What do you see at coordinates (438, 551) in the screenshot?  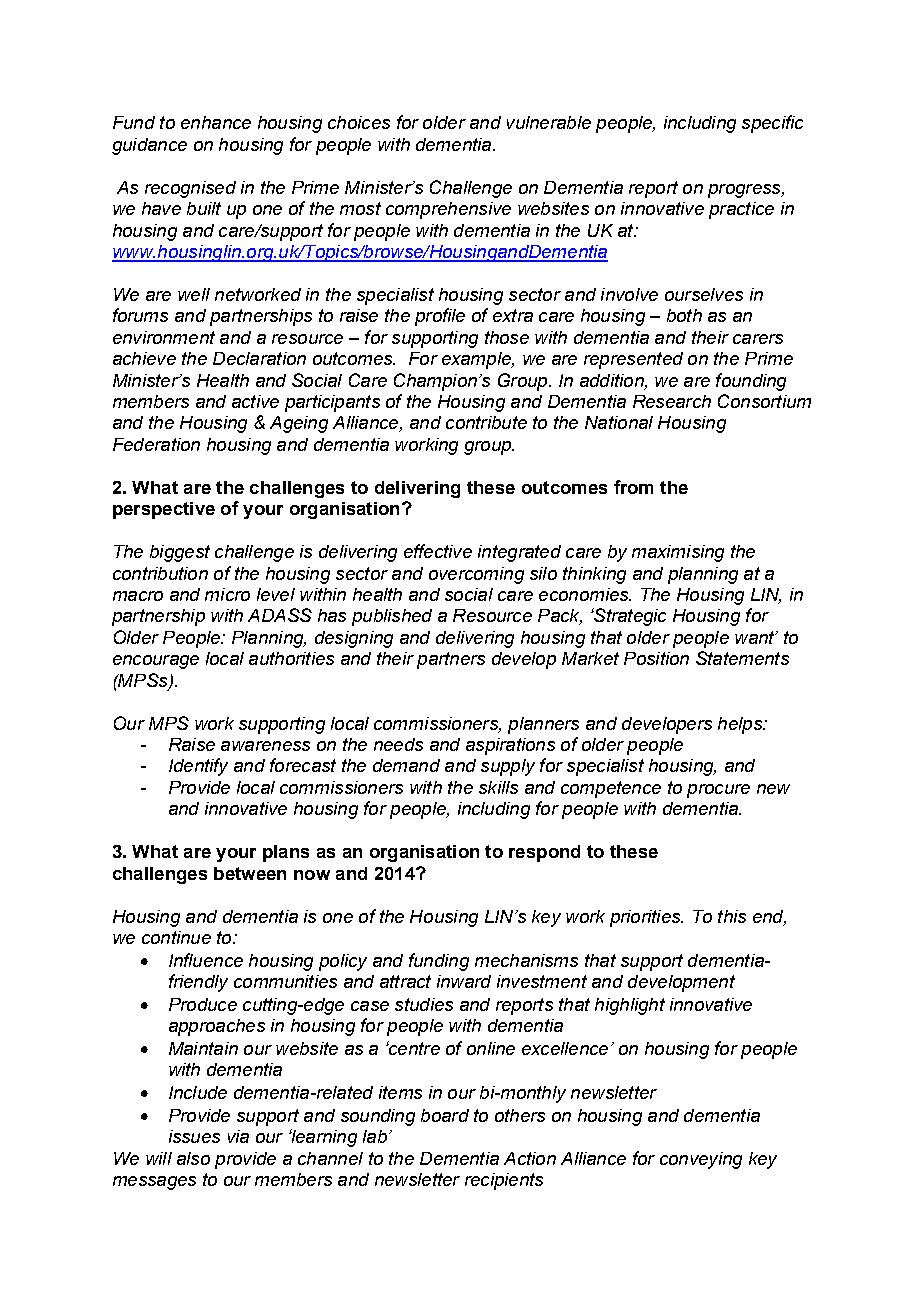 I see `effective` at bounding box center [438, 551].
